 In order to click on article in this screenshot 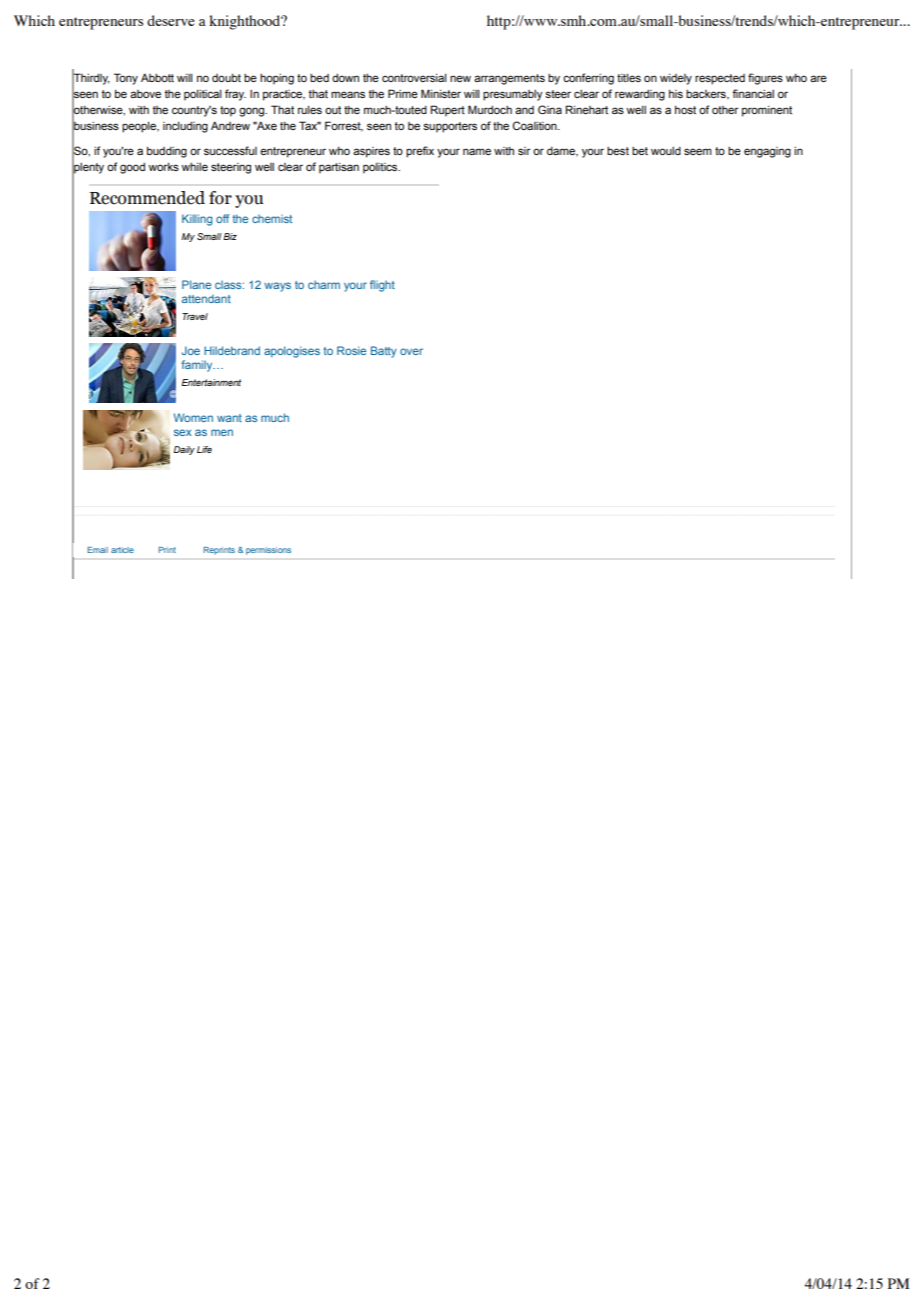, I will do `click(122, 550)`.
